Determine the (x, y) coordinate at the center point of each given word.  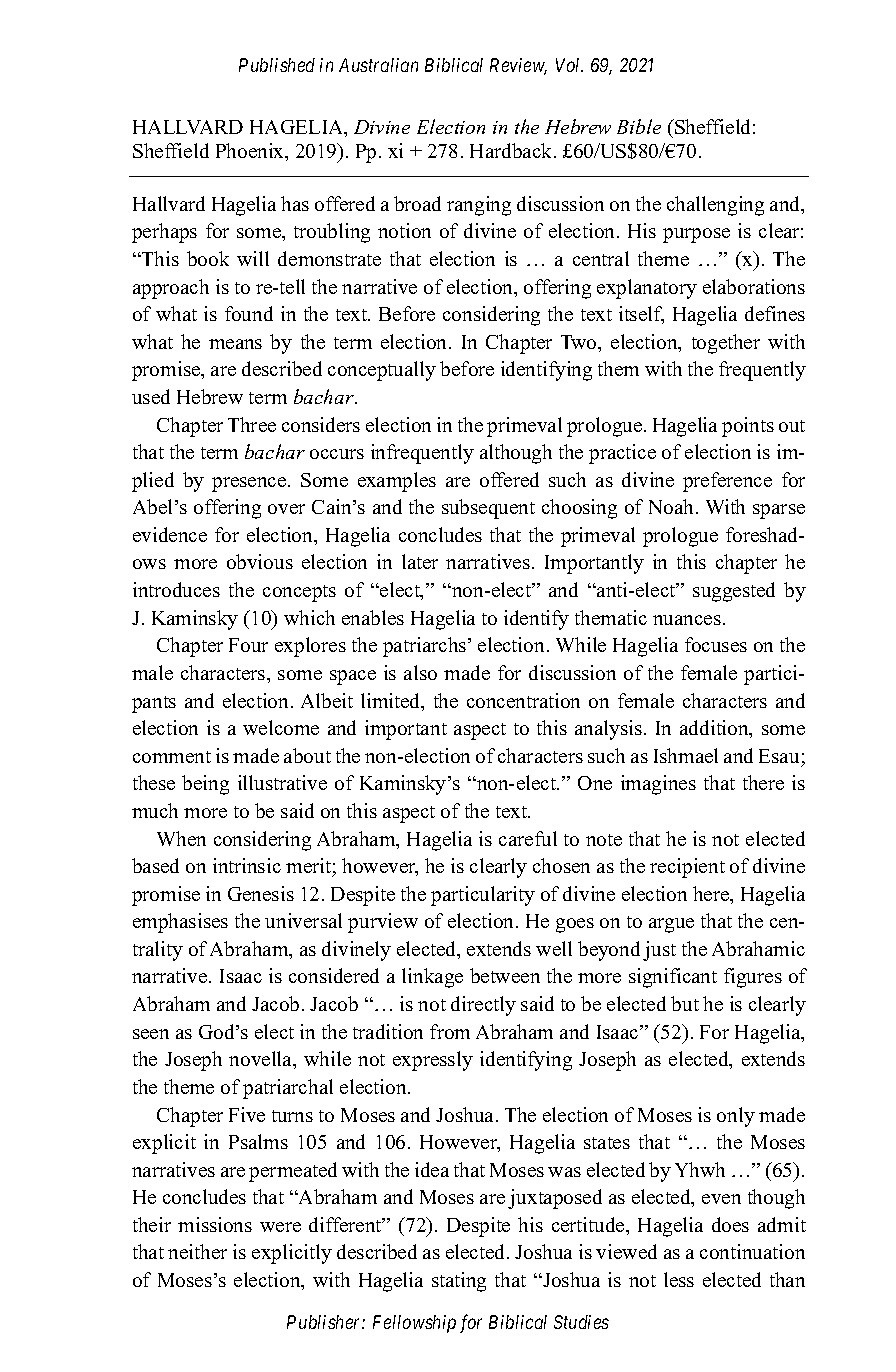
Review (518, 66)
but (685, 1003)
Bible (639, 126)
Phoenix (251, 152)
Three (252, 424)
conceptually (382, 371)
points (748, 427)
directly (483, 1006)
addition (715, 729)
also (420, 672)
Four (248, 645)
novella (262, 1060)
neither (197, 1251)
